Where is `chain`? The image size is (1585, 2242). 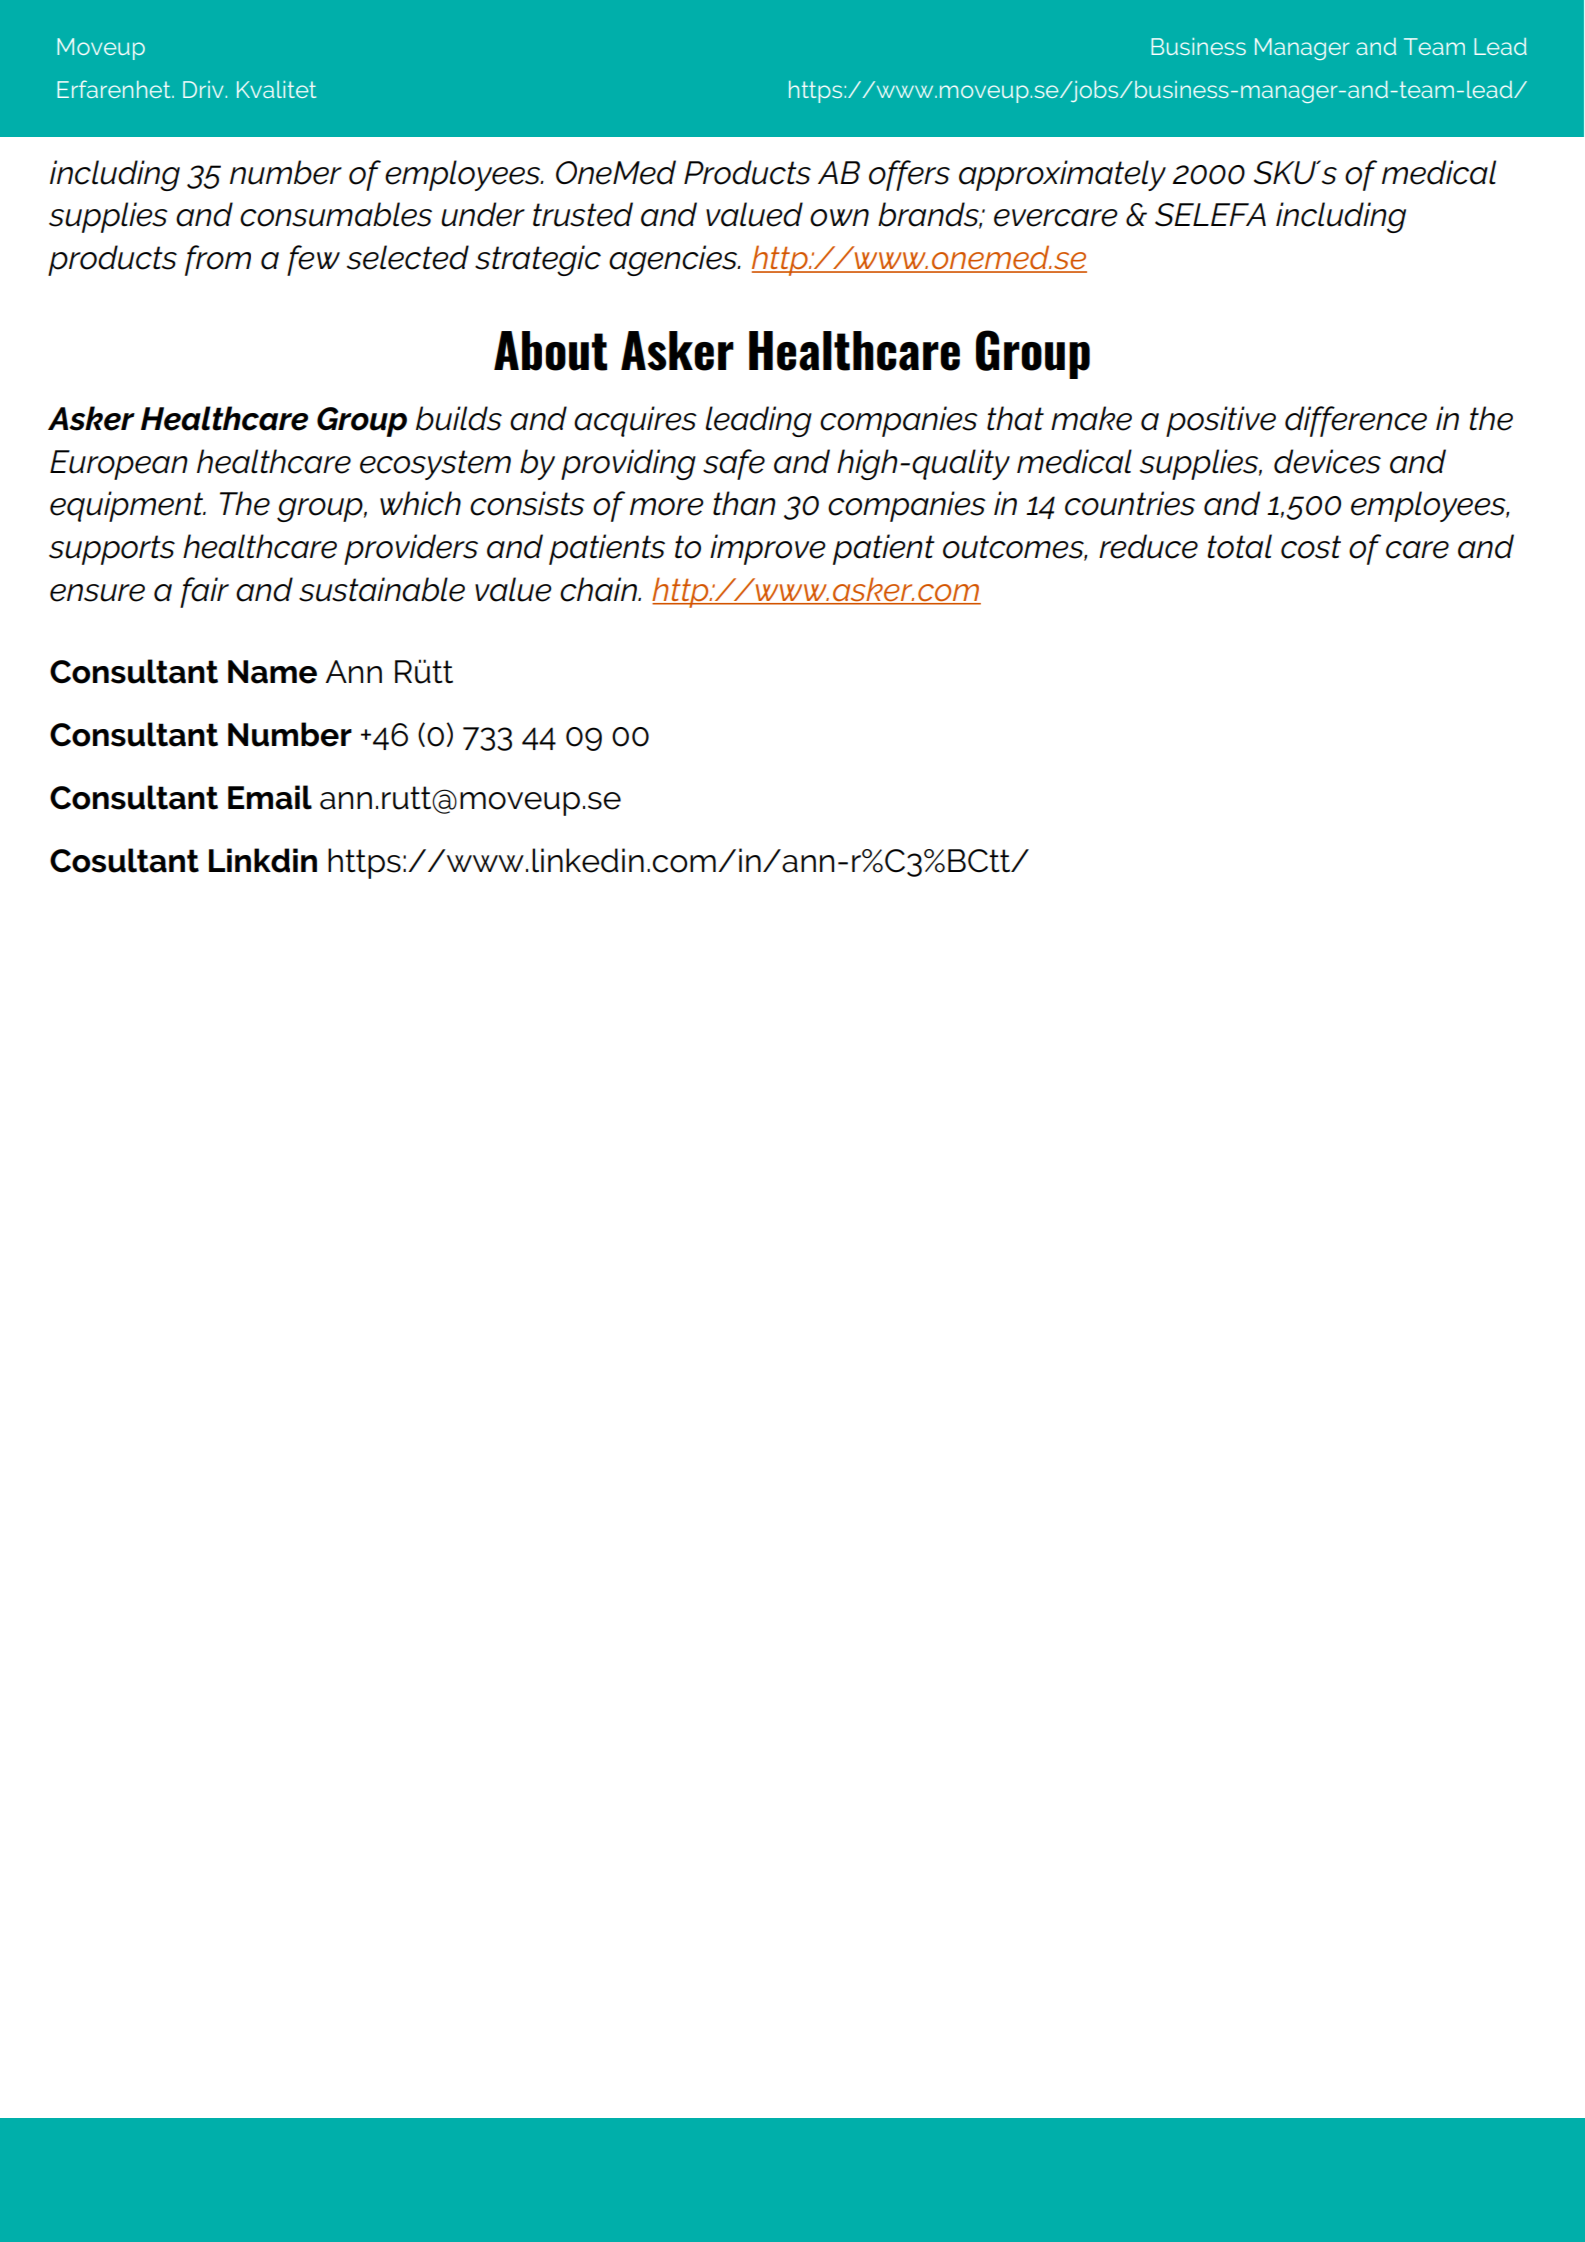 chain is located at coordinates (599, 589).
